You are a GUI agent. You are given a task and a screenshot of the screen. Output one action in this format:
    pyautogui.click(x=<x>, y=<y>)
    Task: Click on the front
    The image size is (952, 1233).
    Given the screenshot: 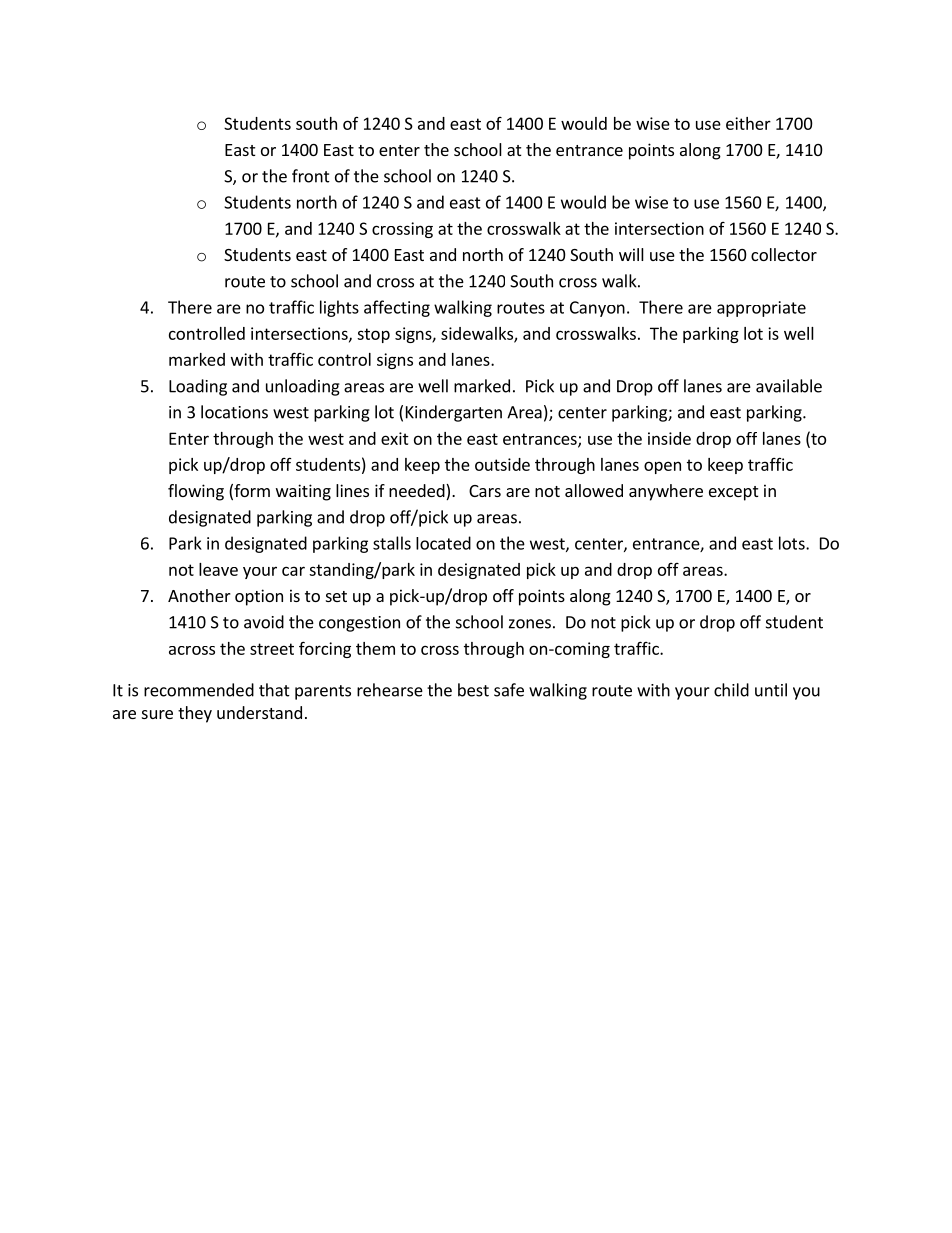 What is the action you would take?
    pyautogui.click(x=311, y=176)
